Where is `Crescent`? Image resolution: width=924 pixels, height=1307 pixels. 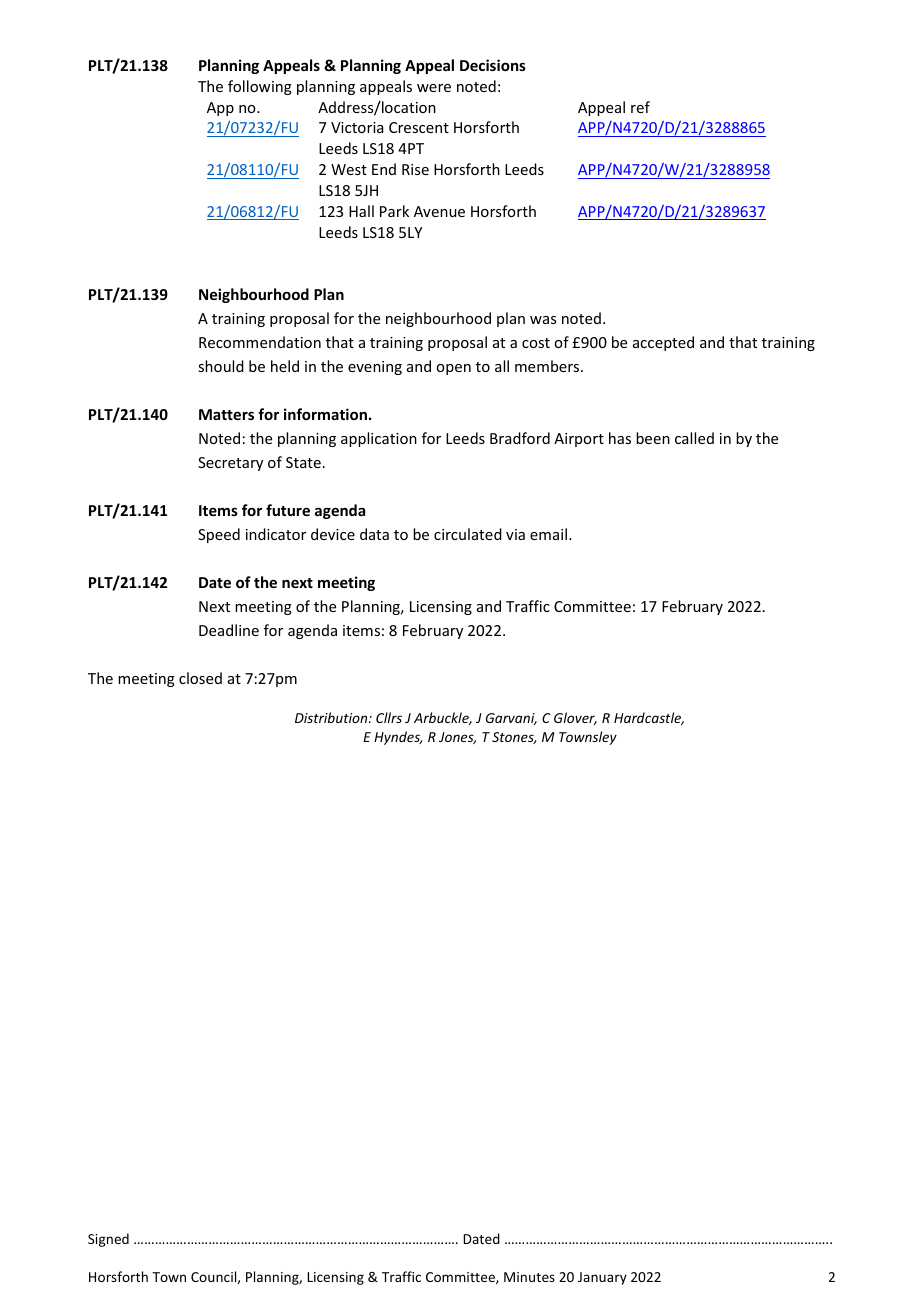
Crescent is located at coordinates (419, 127).
